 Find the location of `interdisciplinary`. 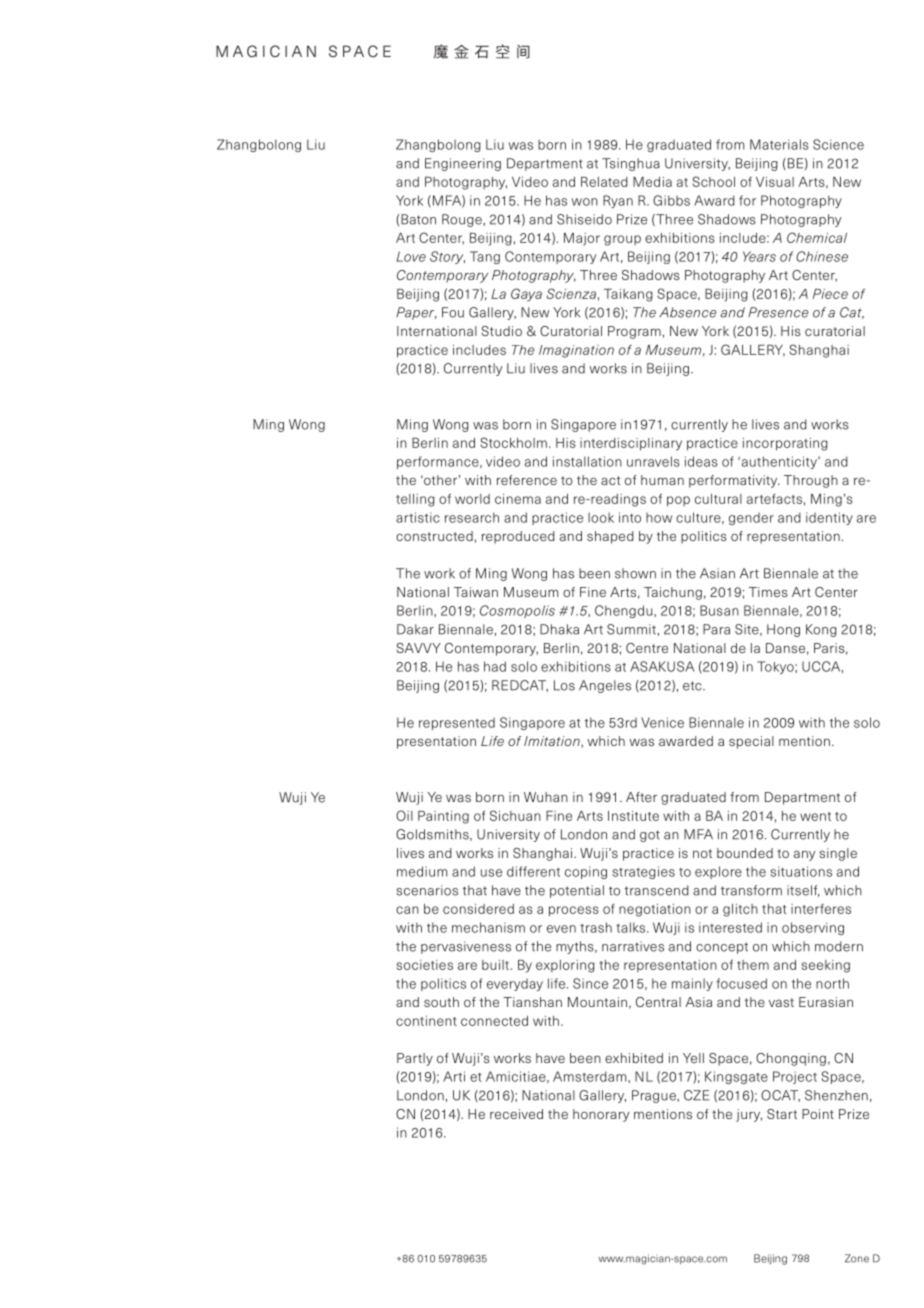

interdisciplinary is located at coordinates (631, 444).
